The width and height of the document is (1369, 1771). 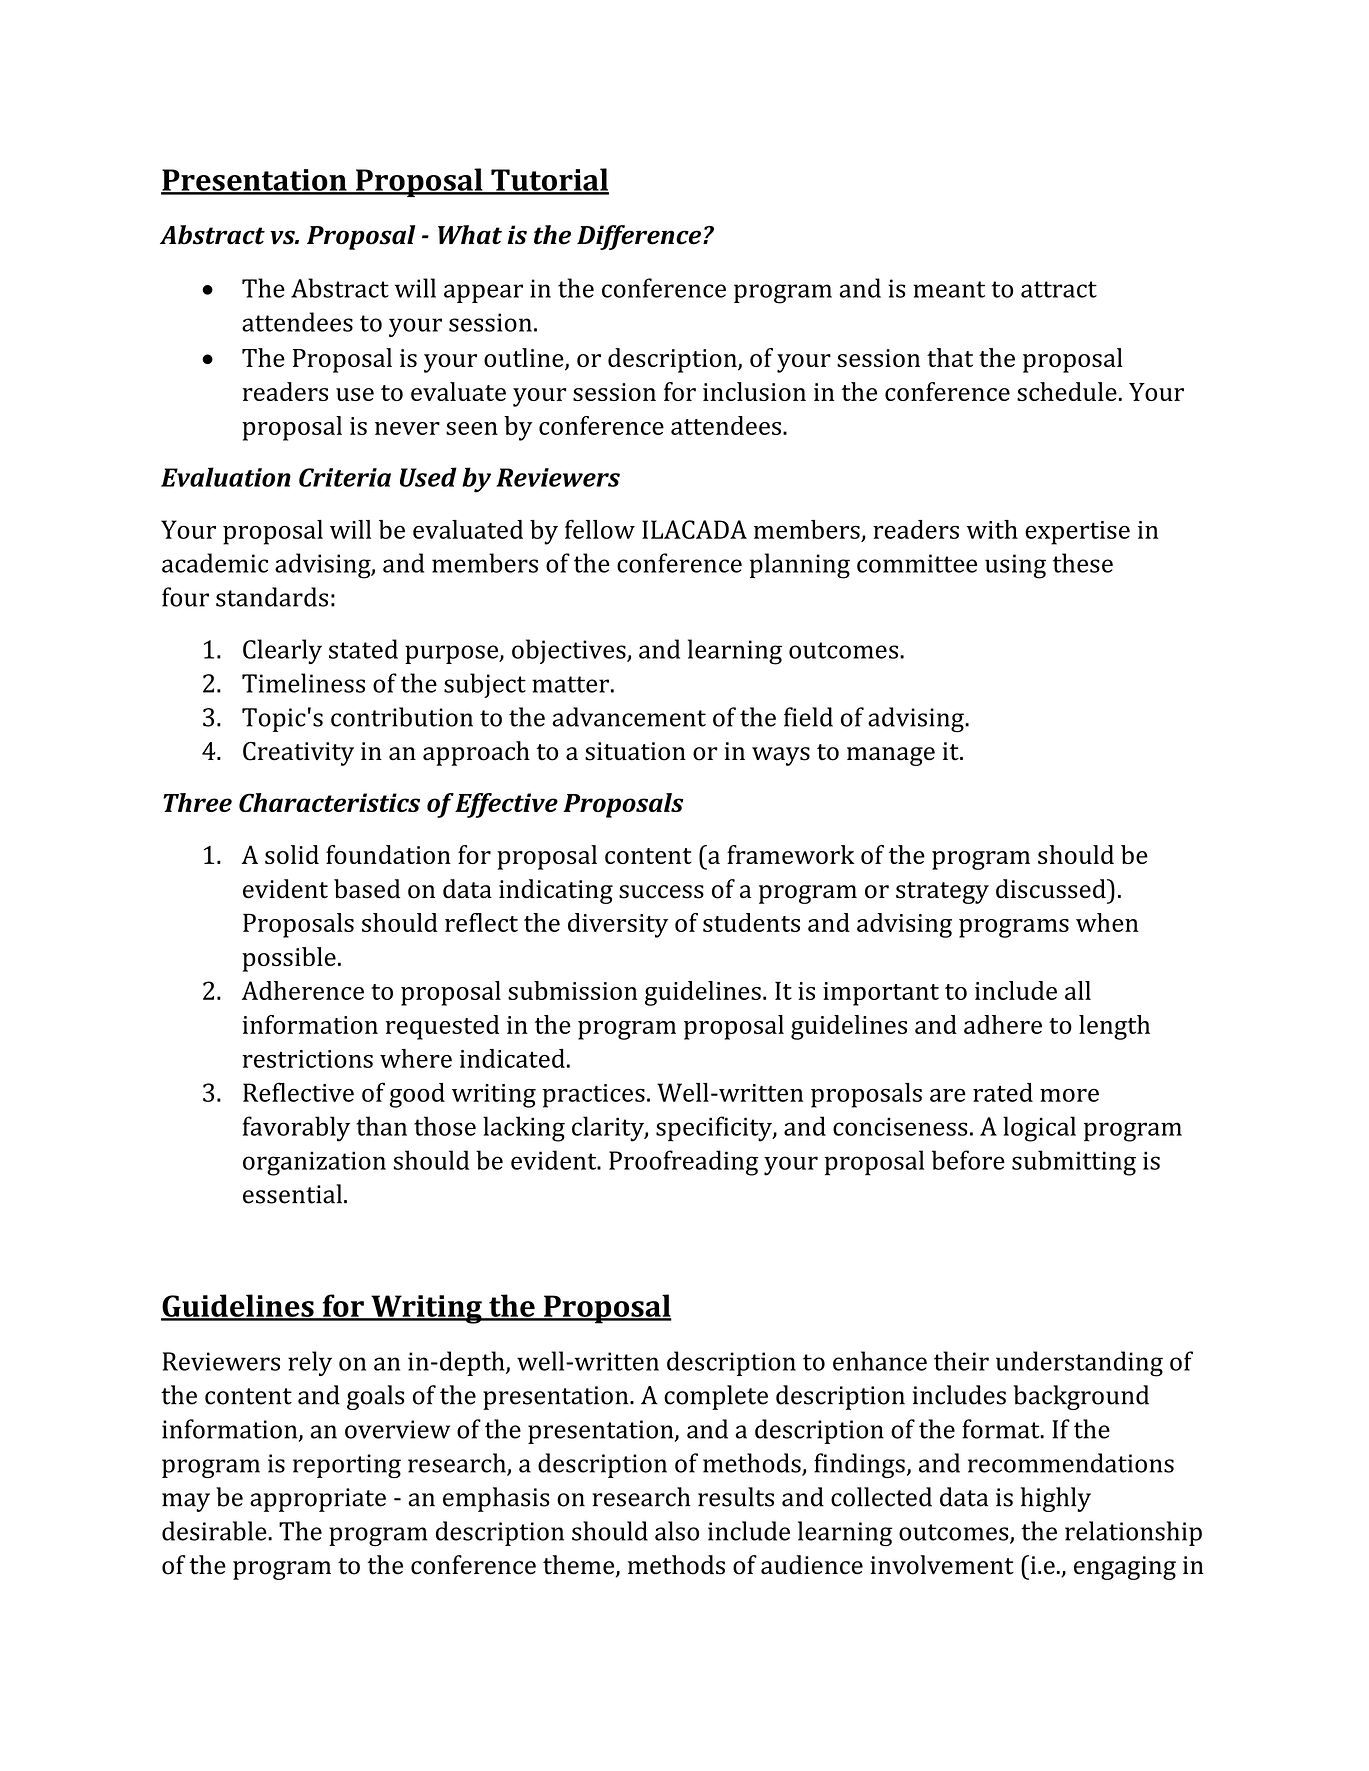 What do you see at coordinates (677, 1531) in the document?
I see `also` at bounding box center [677, 1531].
